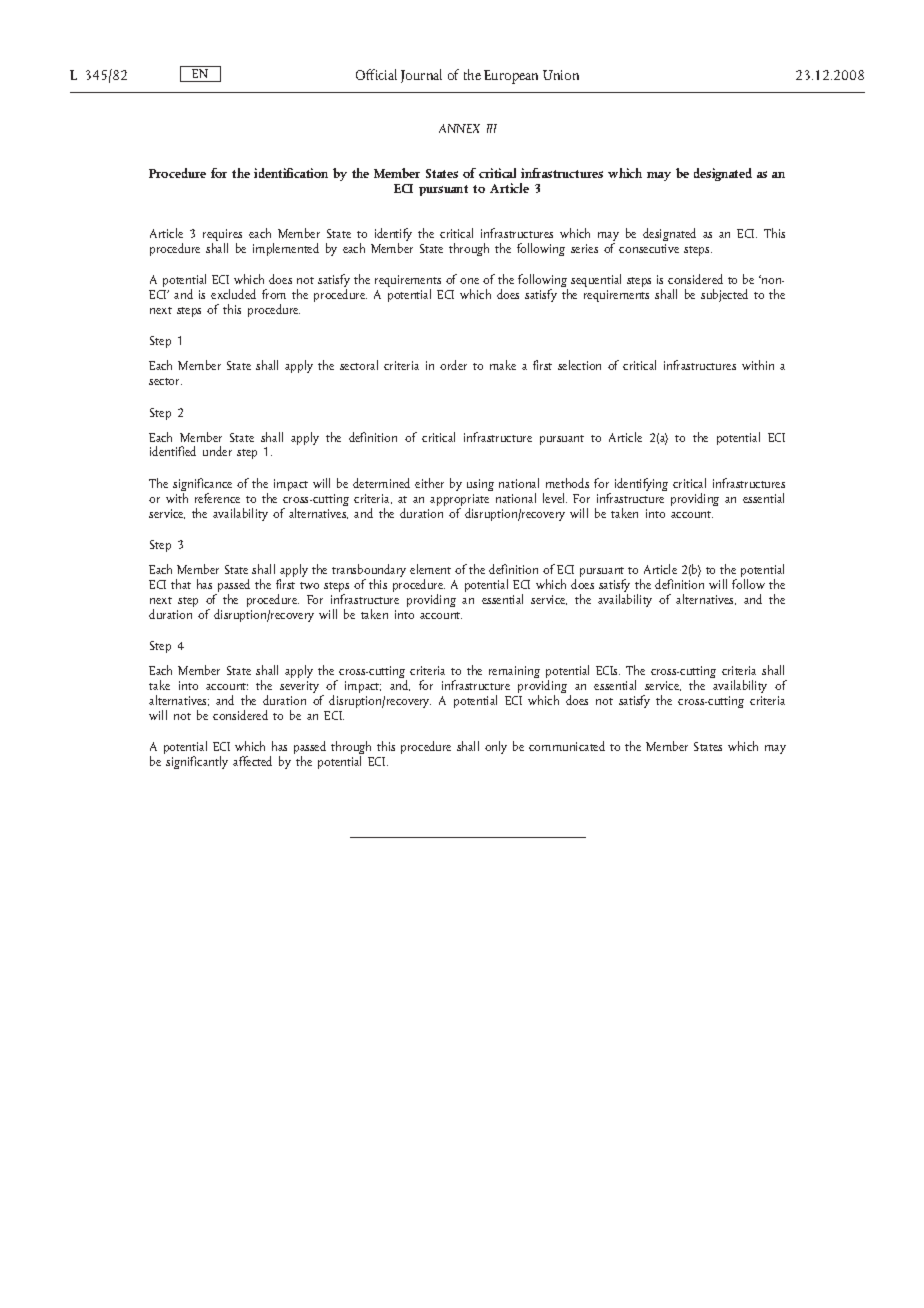 This page has height=1308, width=924. Describe the element at coordinates (453, 365) in the page. I see `order` at that location.
